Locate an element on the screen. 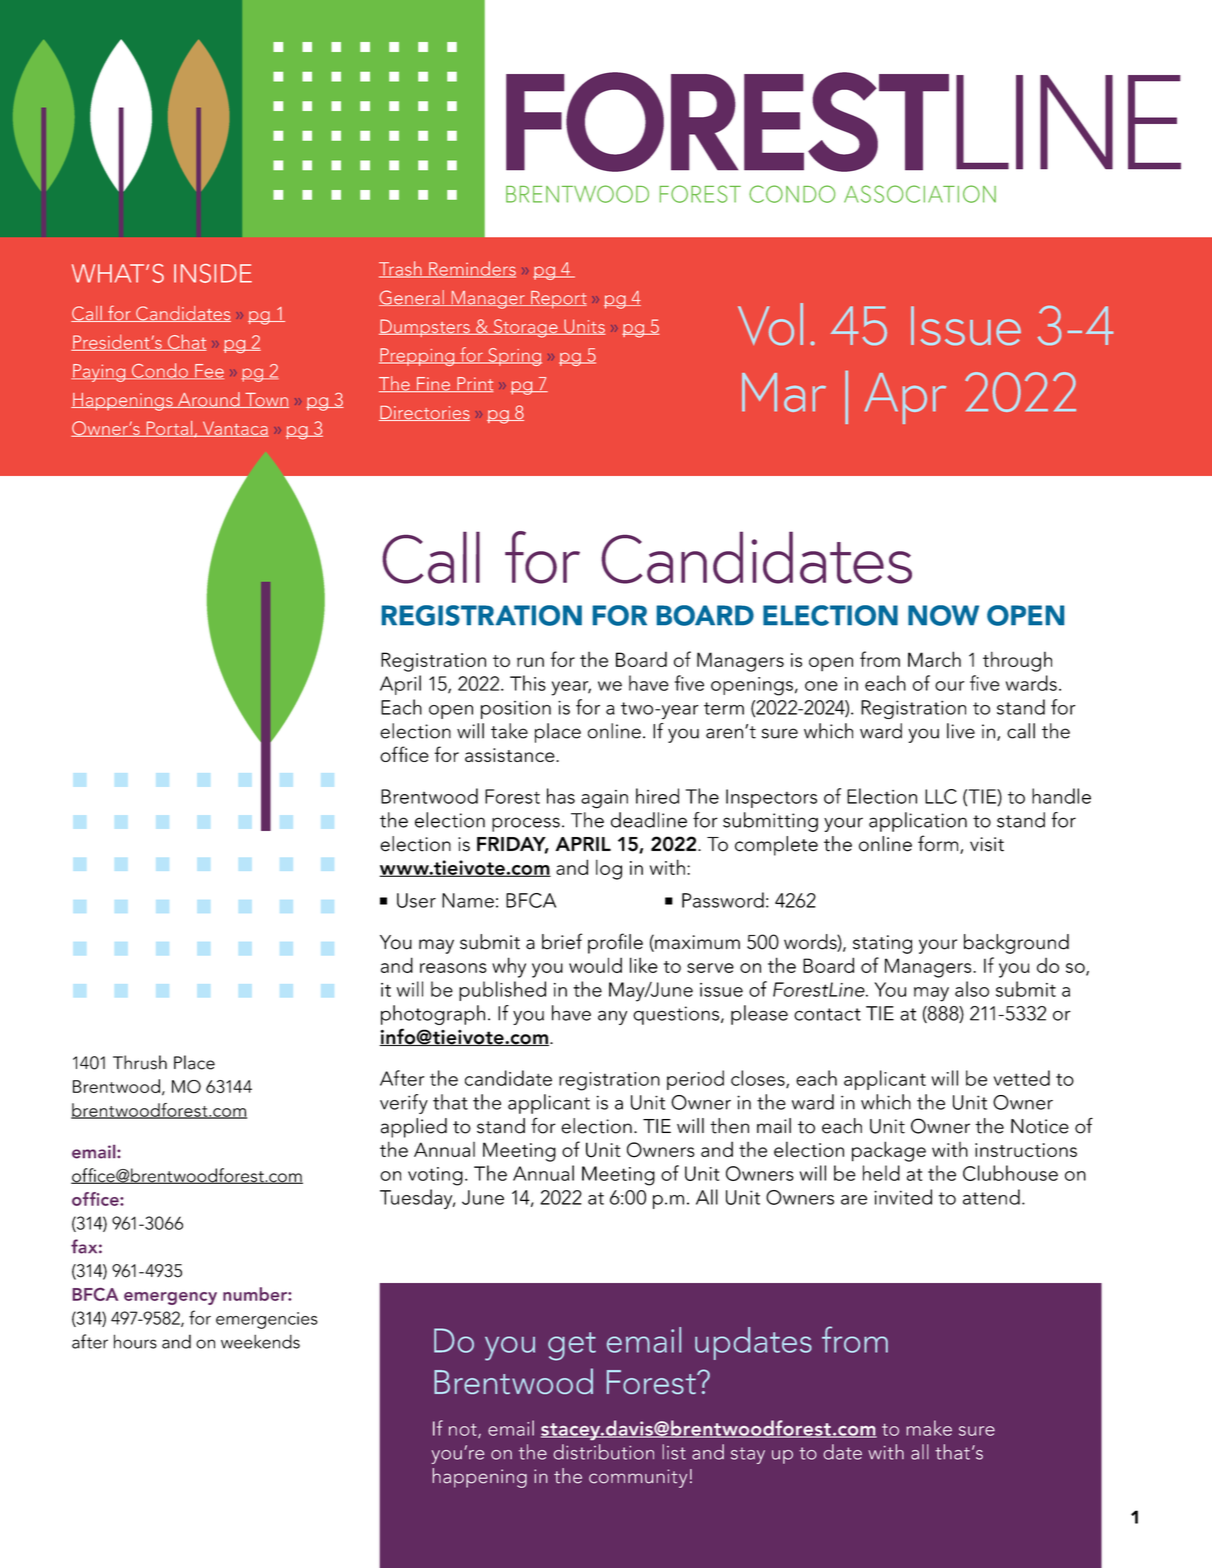  User is located at coordinates (416, 900).
